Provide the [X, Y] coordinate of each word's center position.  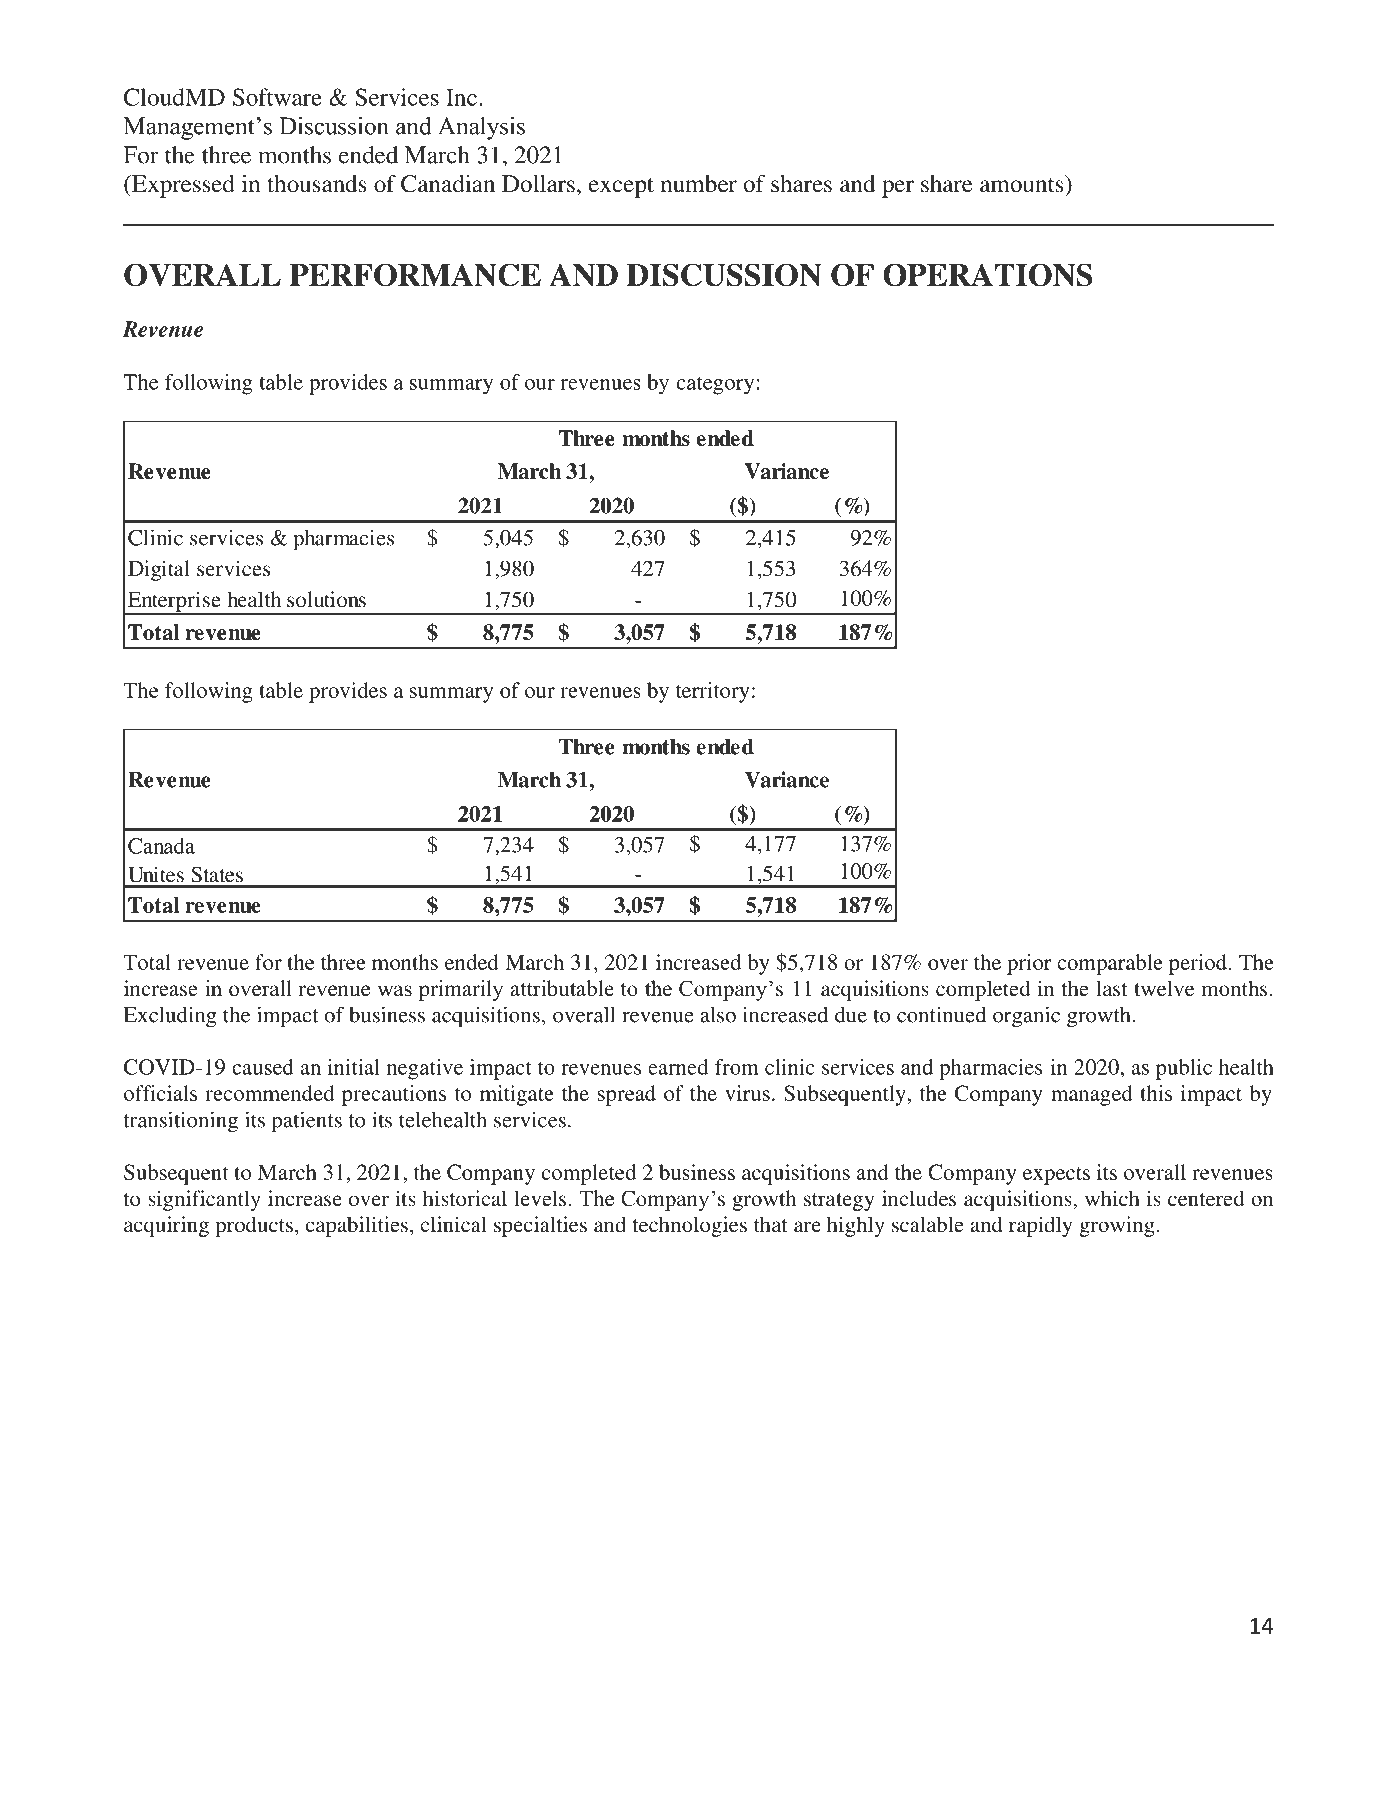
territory [713, 692]
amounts [1023, 184]
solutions [326, 599]
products [254, 1226]
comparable [1110, 964]
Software [277, 97]
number [699, 184]
